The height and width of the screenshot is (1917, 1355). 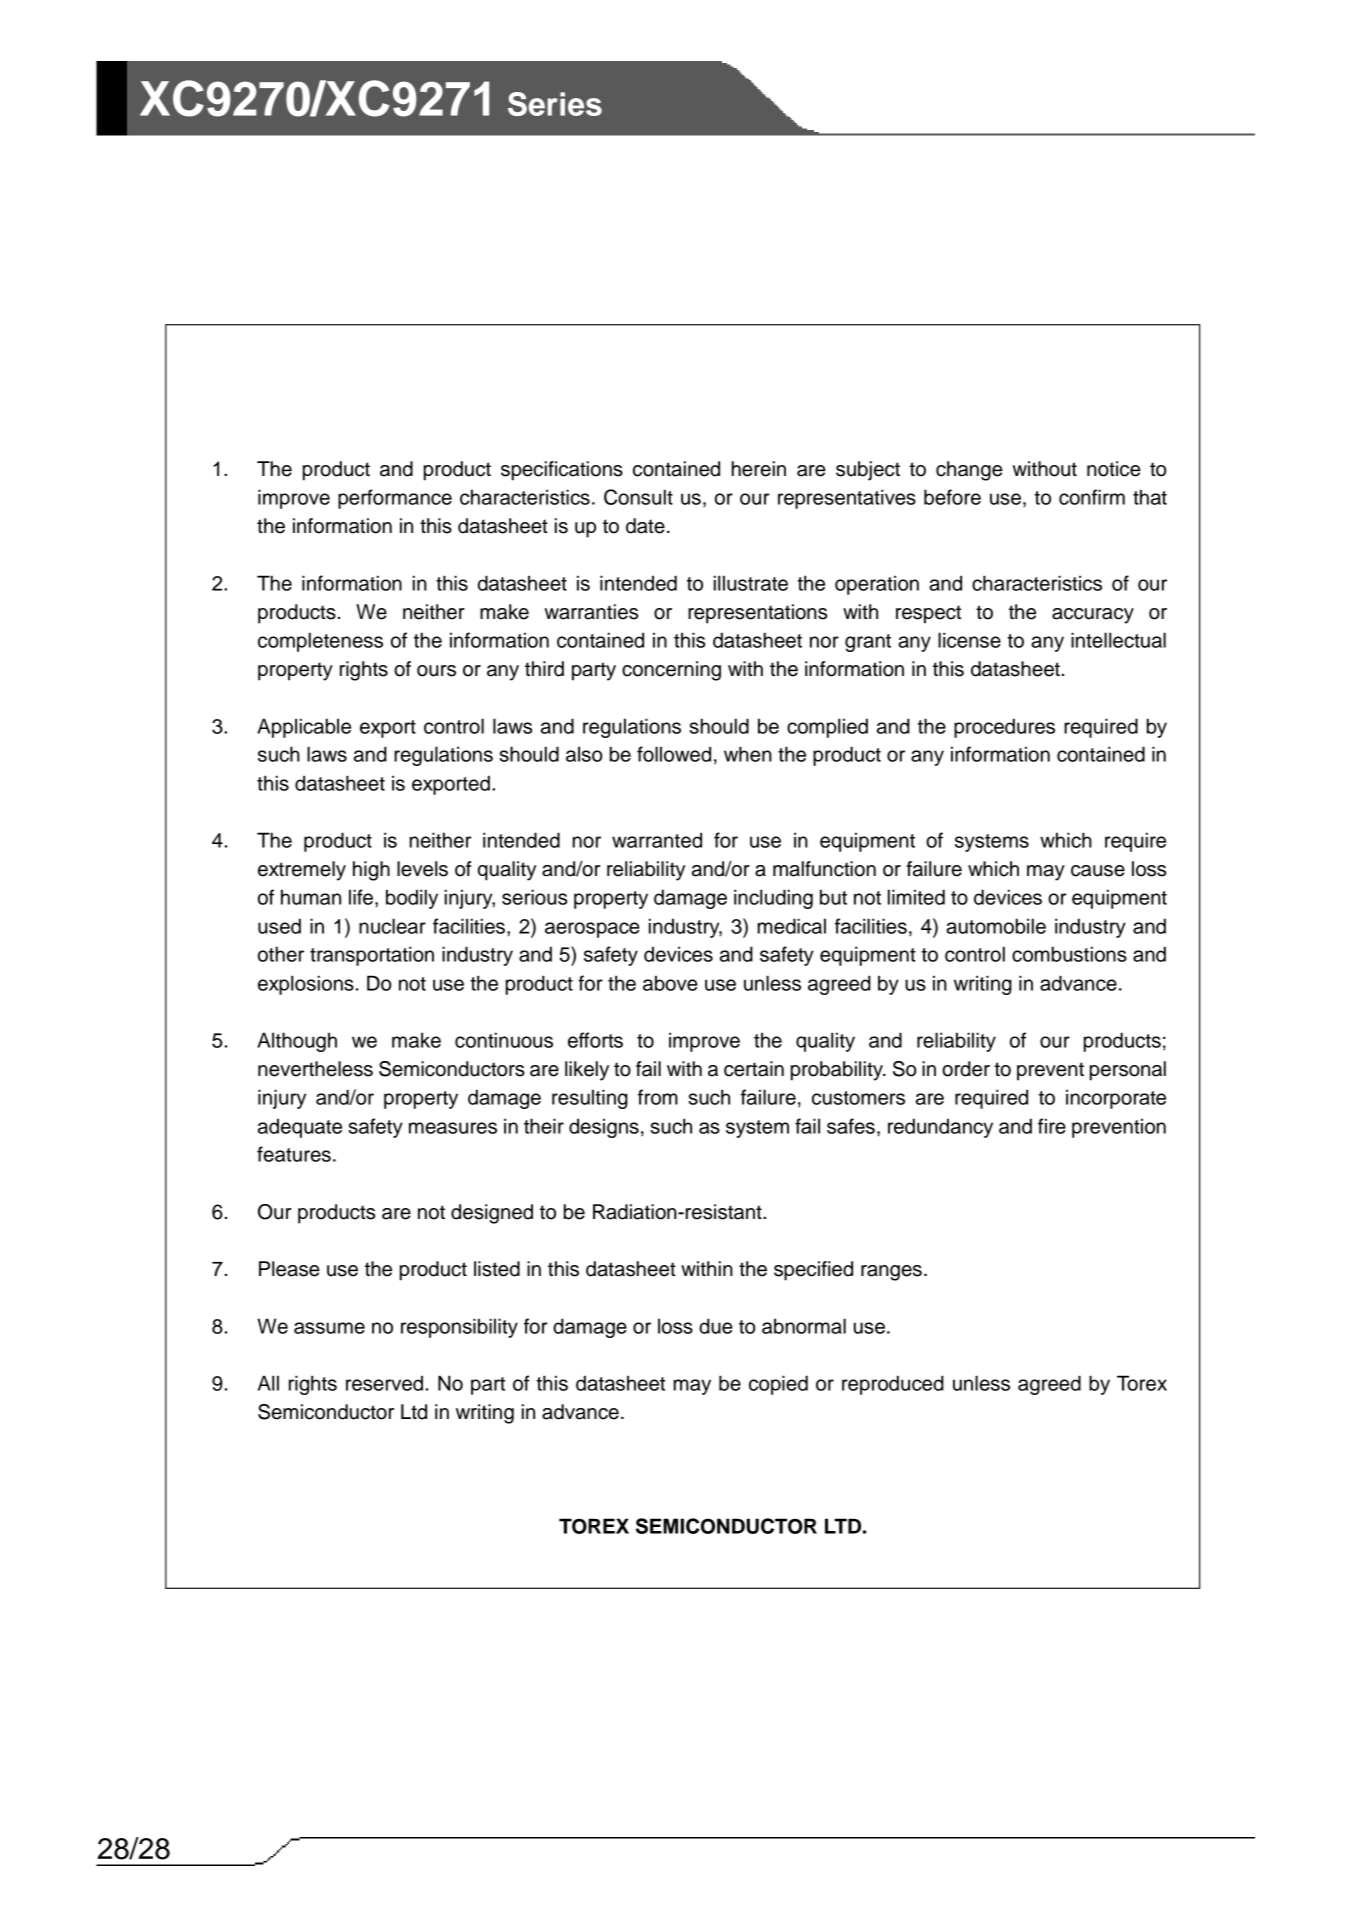 I want to click on Consult, so click(x=638, y=497).
